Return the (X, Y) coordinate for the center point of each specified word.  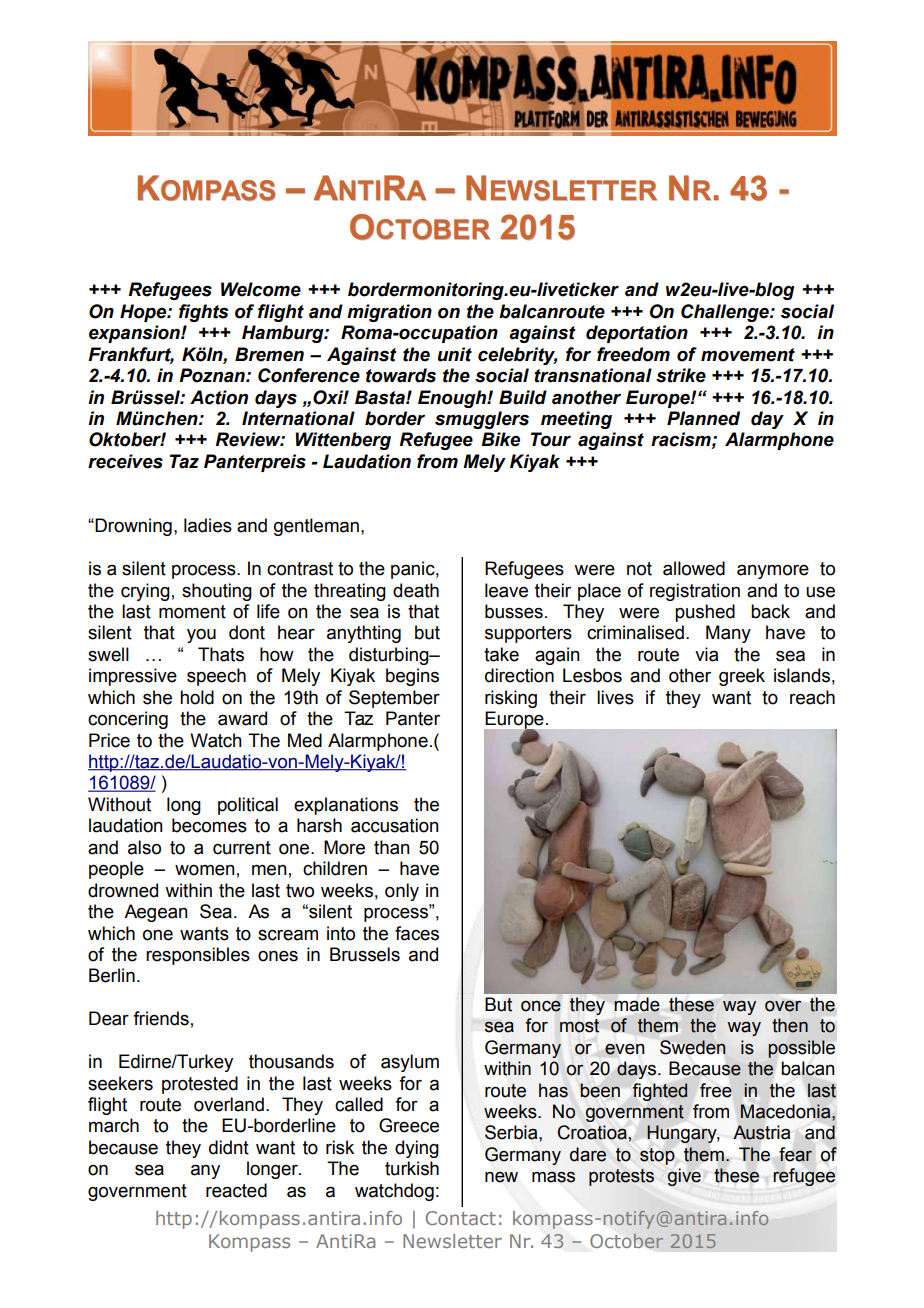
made (636, 1004)
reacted (236, 1190)
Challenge (726, 313)
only (402, 892)
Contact (461, 1218)
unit (455, 354)
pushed (705, 613)
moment (192, 612)
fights (203, 313)
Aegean (156, 913)
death (416, 590)
